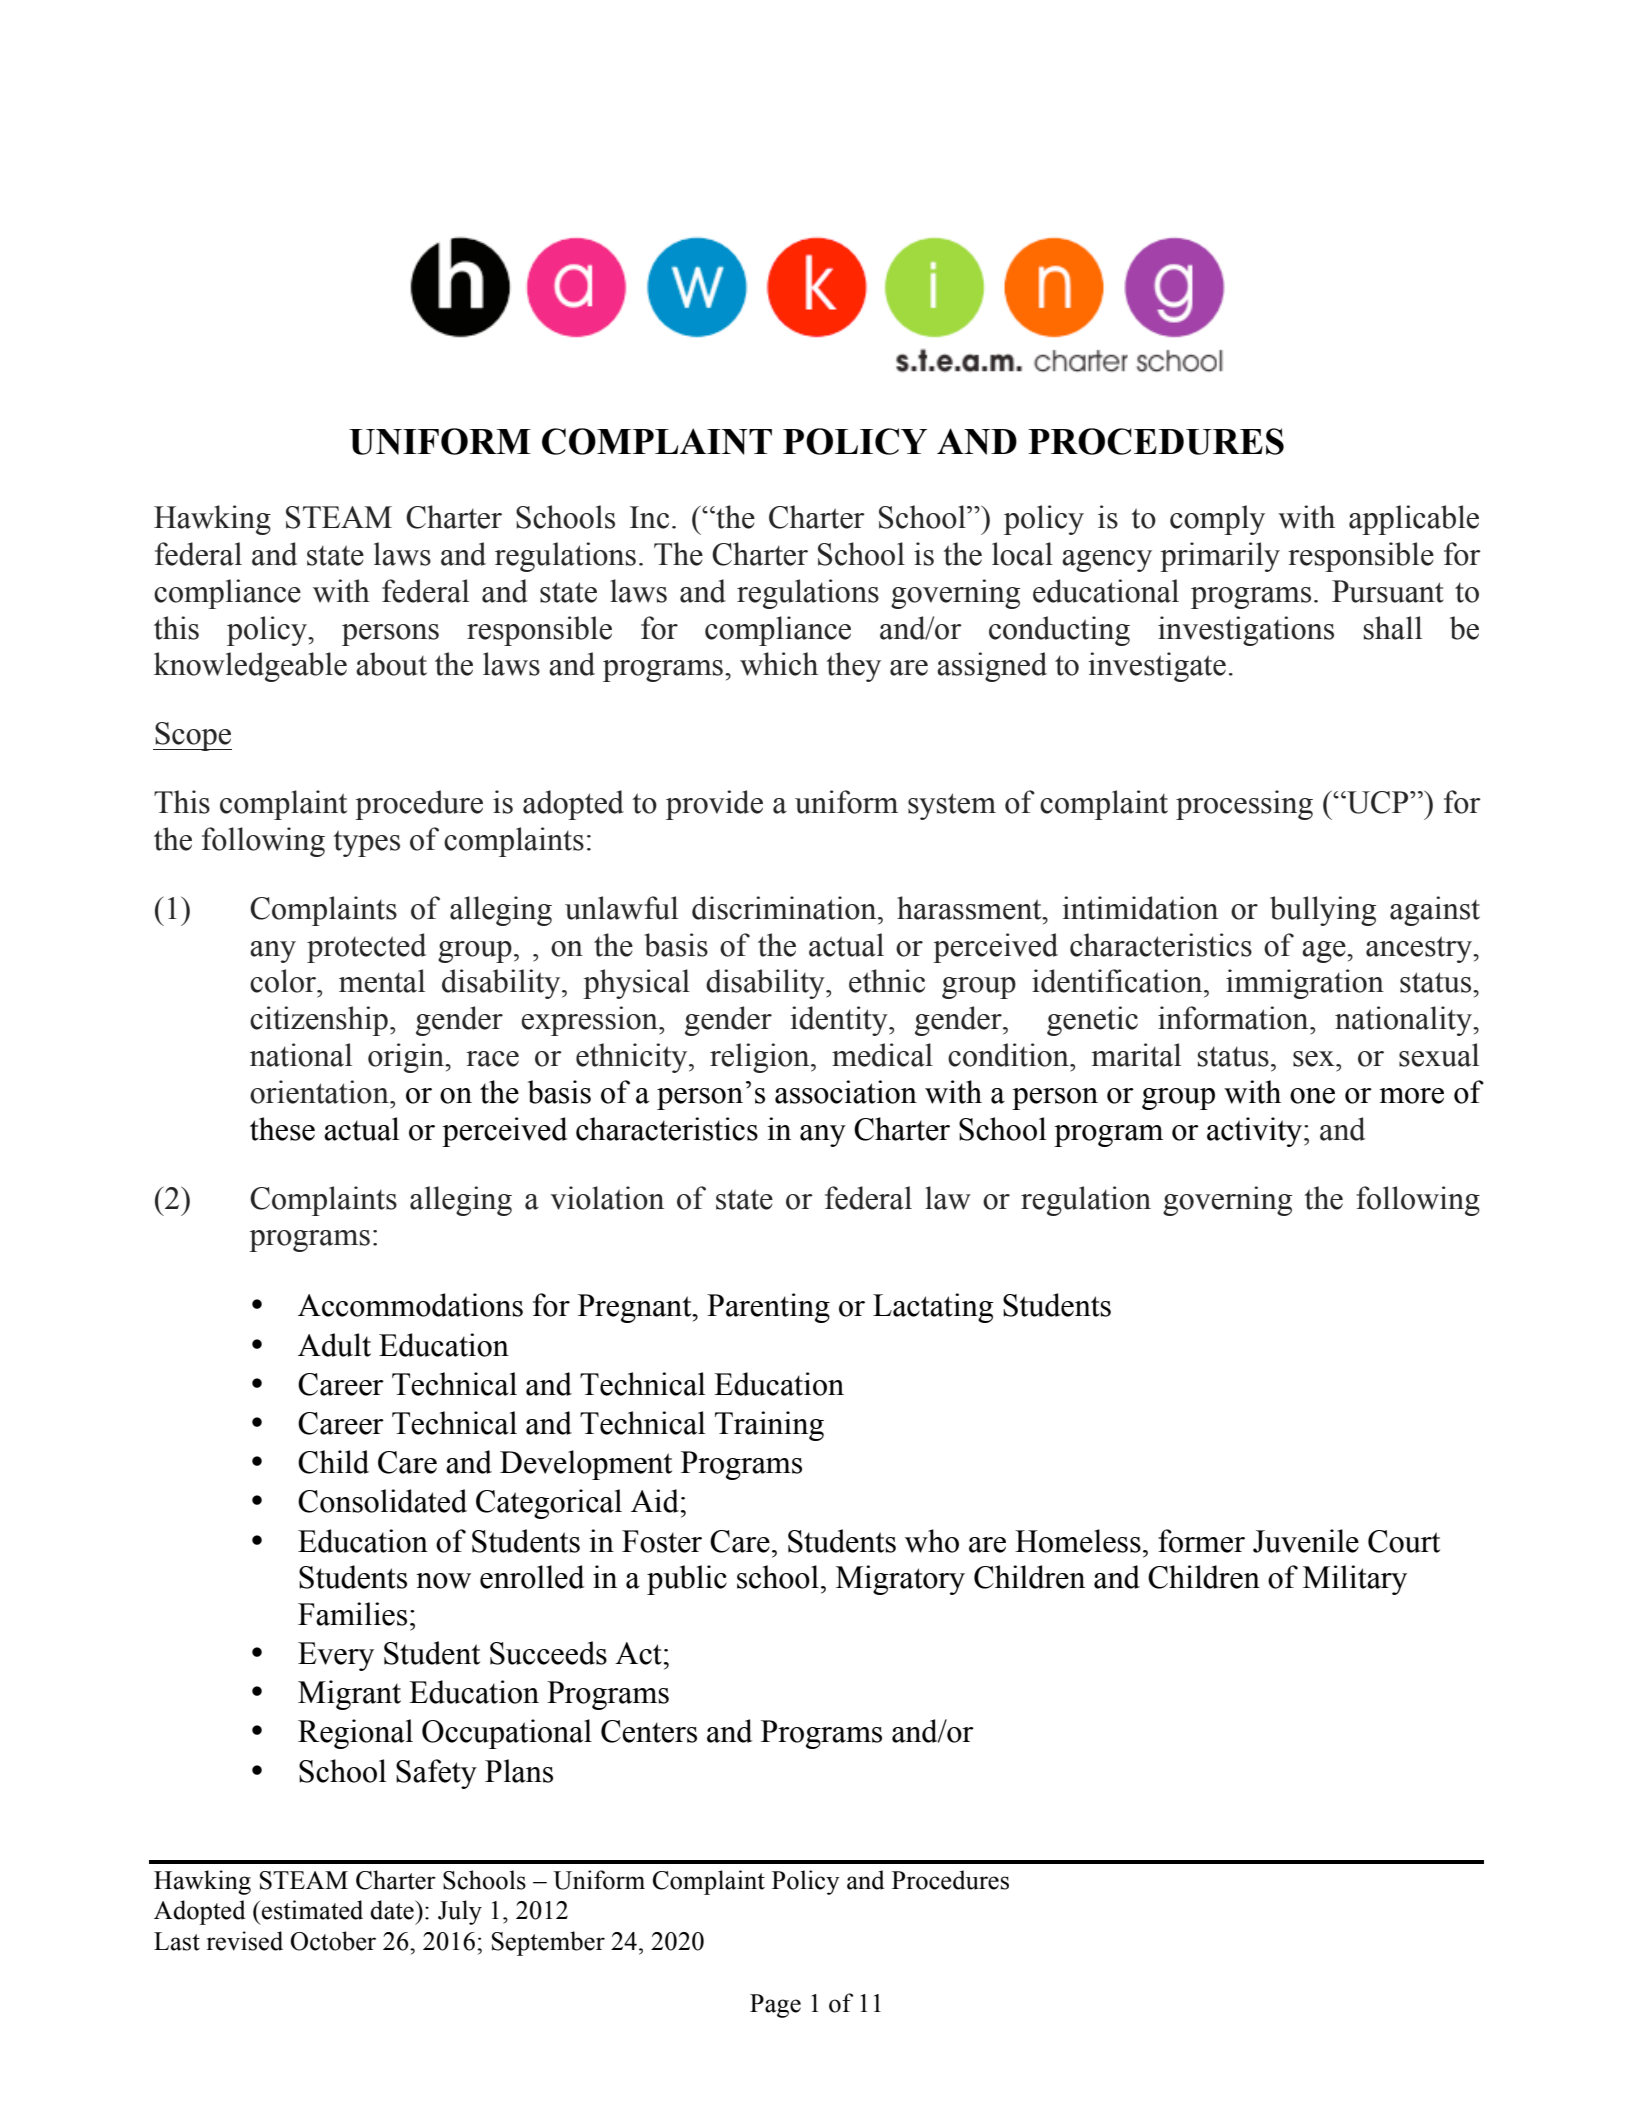  Describe the element at coordinates (779, 664) in the screenshot. I see `which` at that location.
